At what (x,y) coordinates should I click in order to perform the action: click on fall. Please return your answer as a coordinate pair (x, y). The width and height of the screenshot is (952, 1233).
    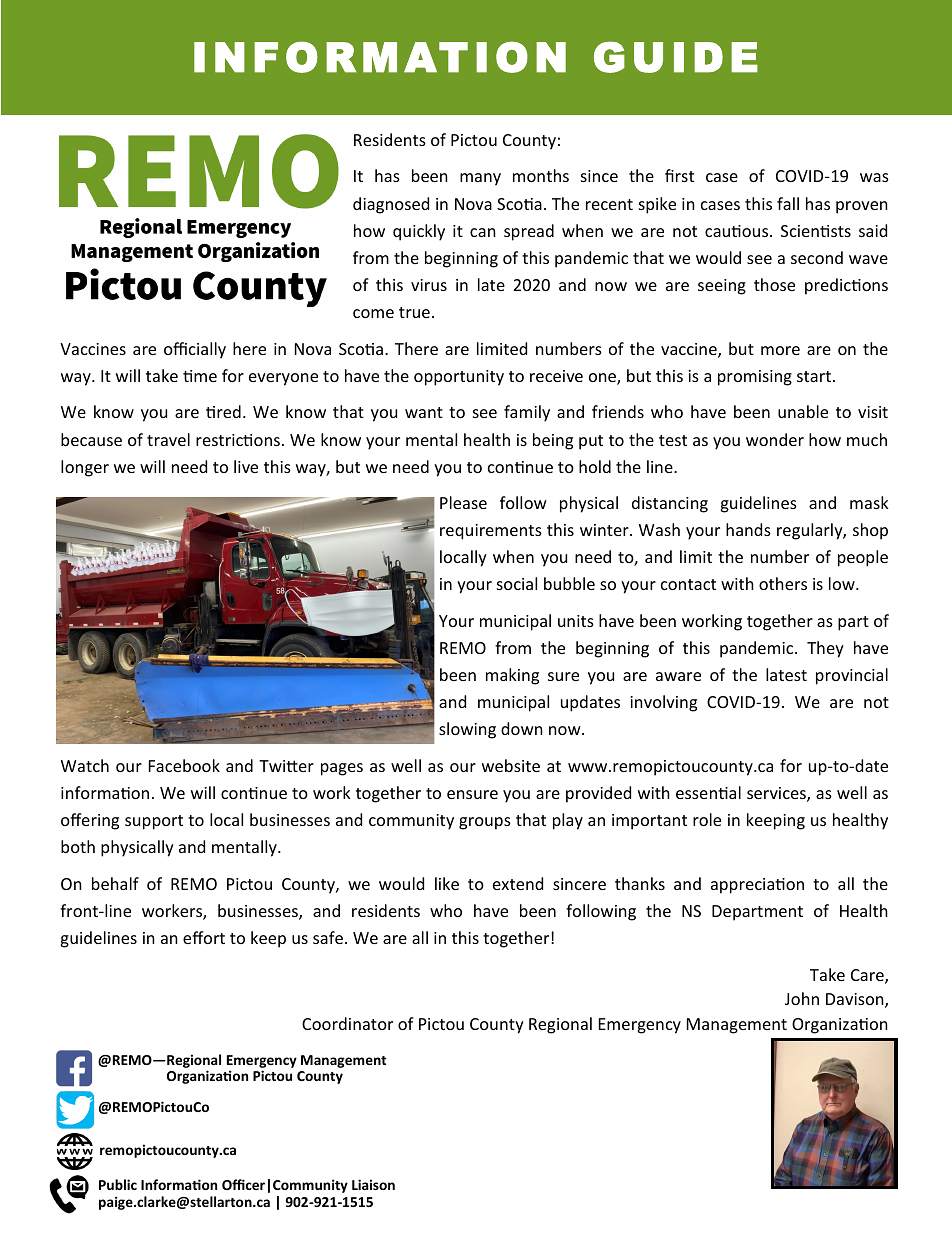
    Looking at the image, I should click on (788, 203).
